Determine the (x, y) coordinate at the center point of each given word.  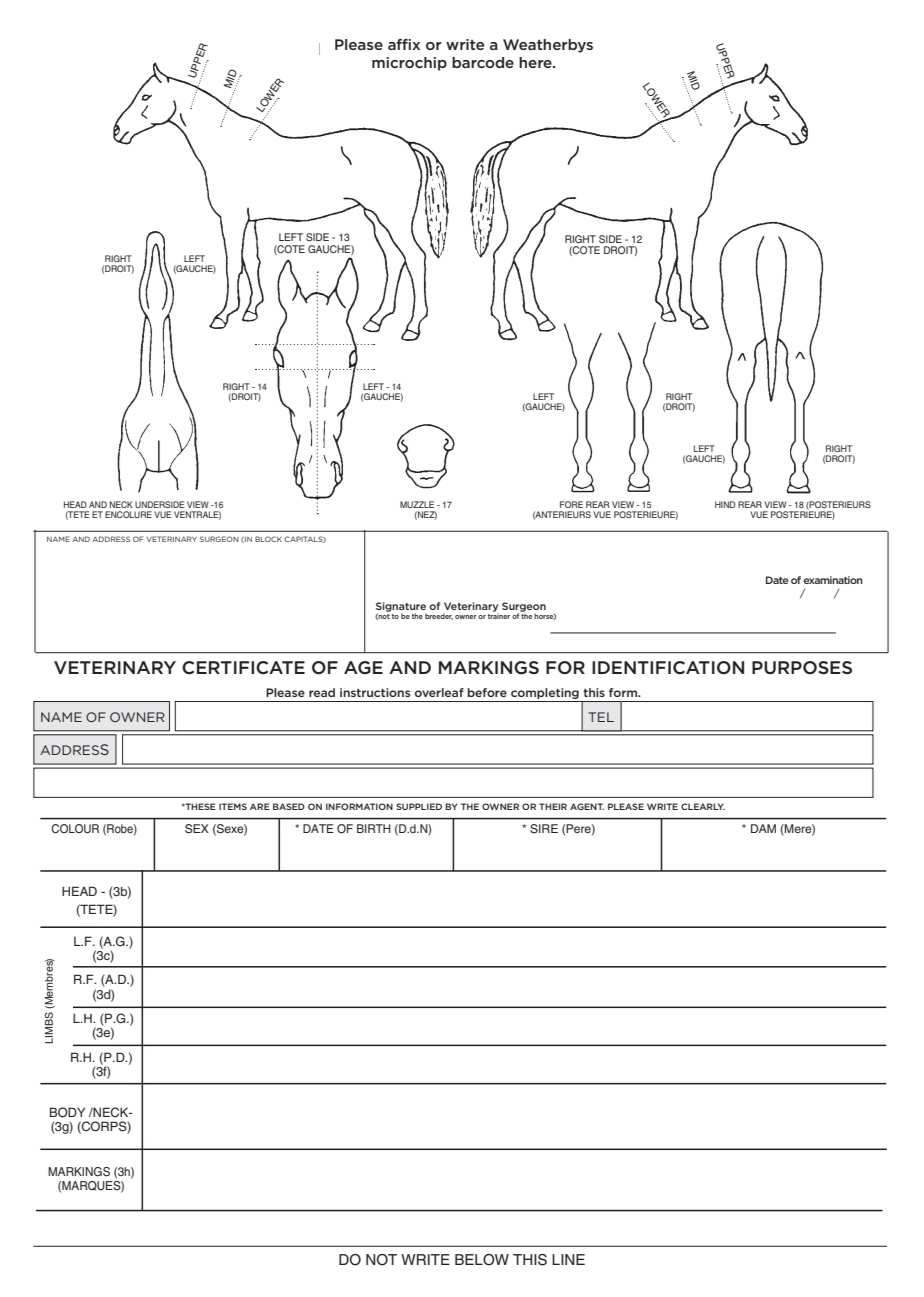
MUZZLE (417, 504)
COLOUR (75, 829)
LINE (568, 1259)
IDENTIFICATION (668, 667)
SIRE (544, 829)
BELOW (482, 1260)
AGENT (587, 806)
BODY (67, 1112)
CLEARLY (703, 806)
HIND (725, 504)
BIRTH (374, 828)
